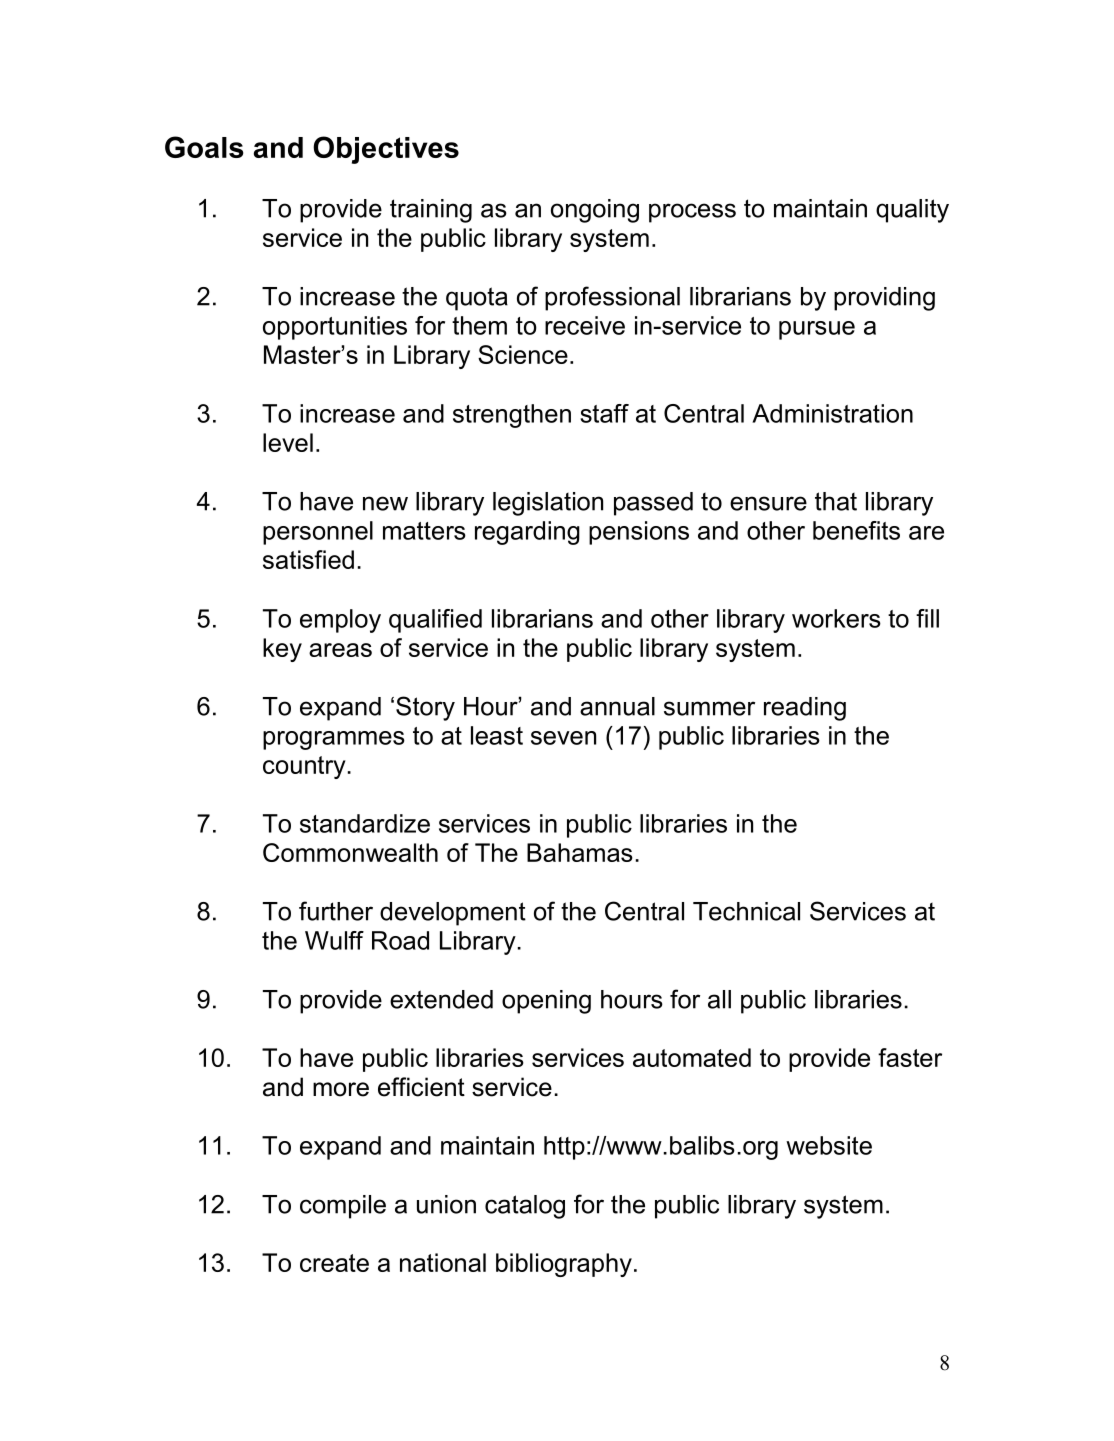  What do you see at coordinates (334, 740) in the page?
I see `programmes` at bounding box center [334, 740].
